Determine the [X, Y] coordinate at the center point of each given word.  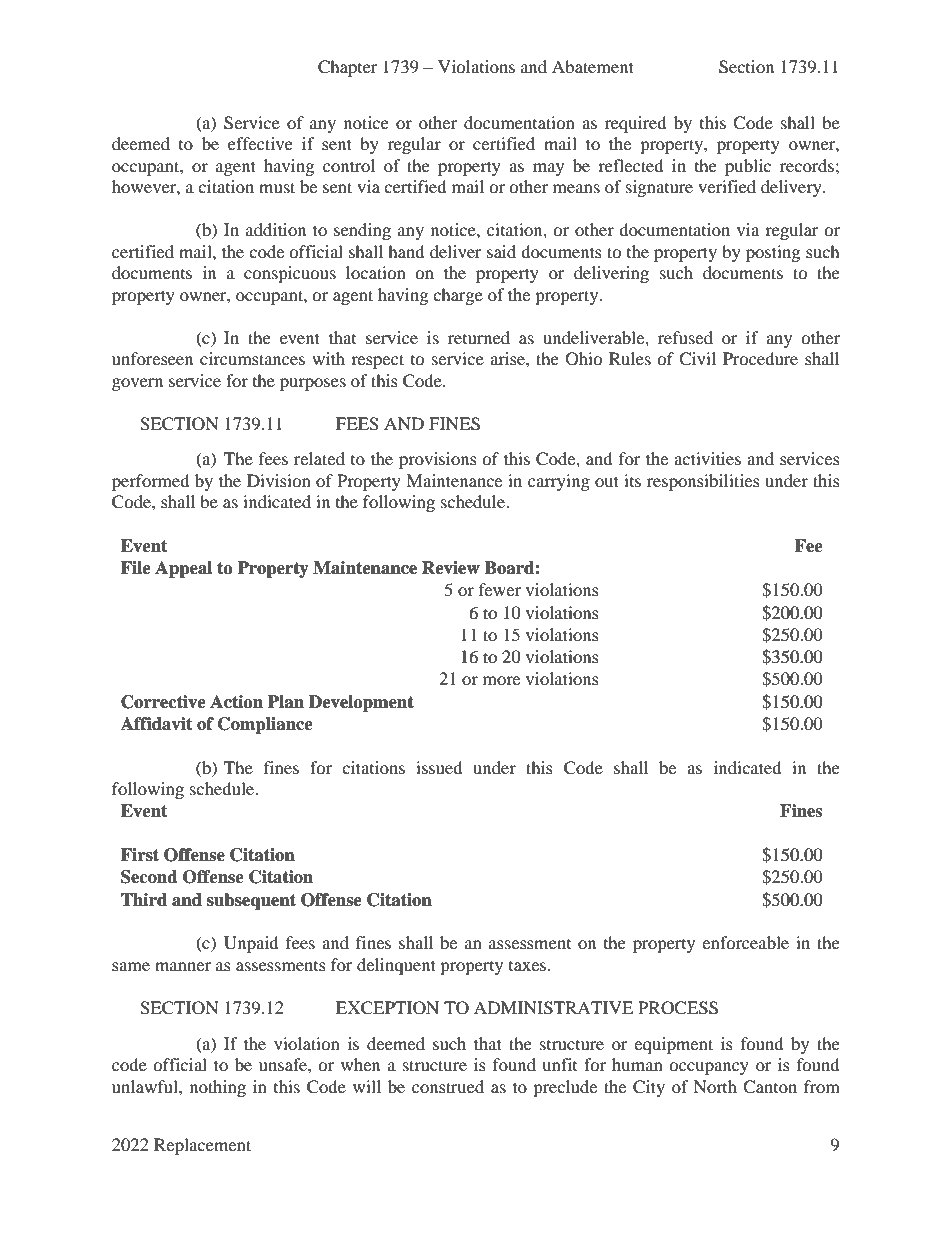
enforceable [745, 942]
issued [439, 767]
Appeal [183, 569]
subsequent [251, 901]
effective [260, 143]
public [748, 167]
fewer [500, 589]
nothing [218, 1088]
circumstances [252, 358]
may [548, 169]
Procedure [760, 358]
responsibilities [703, 482]
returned [479, 337]
